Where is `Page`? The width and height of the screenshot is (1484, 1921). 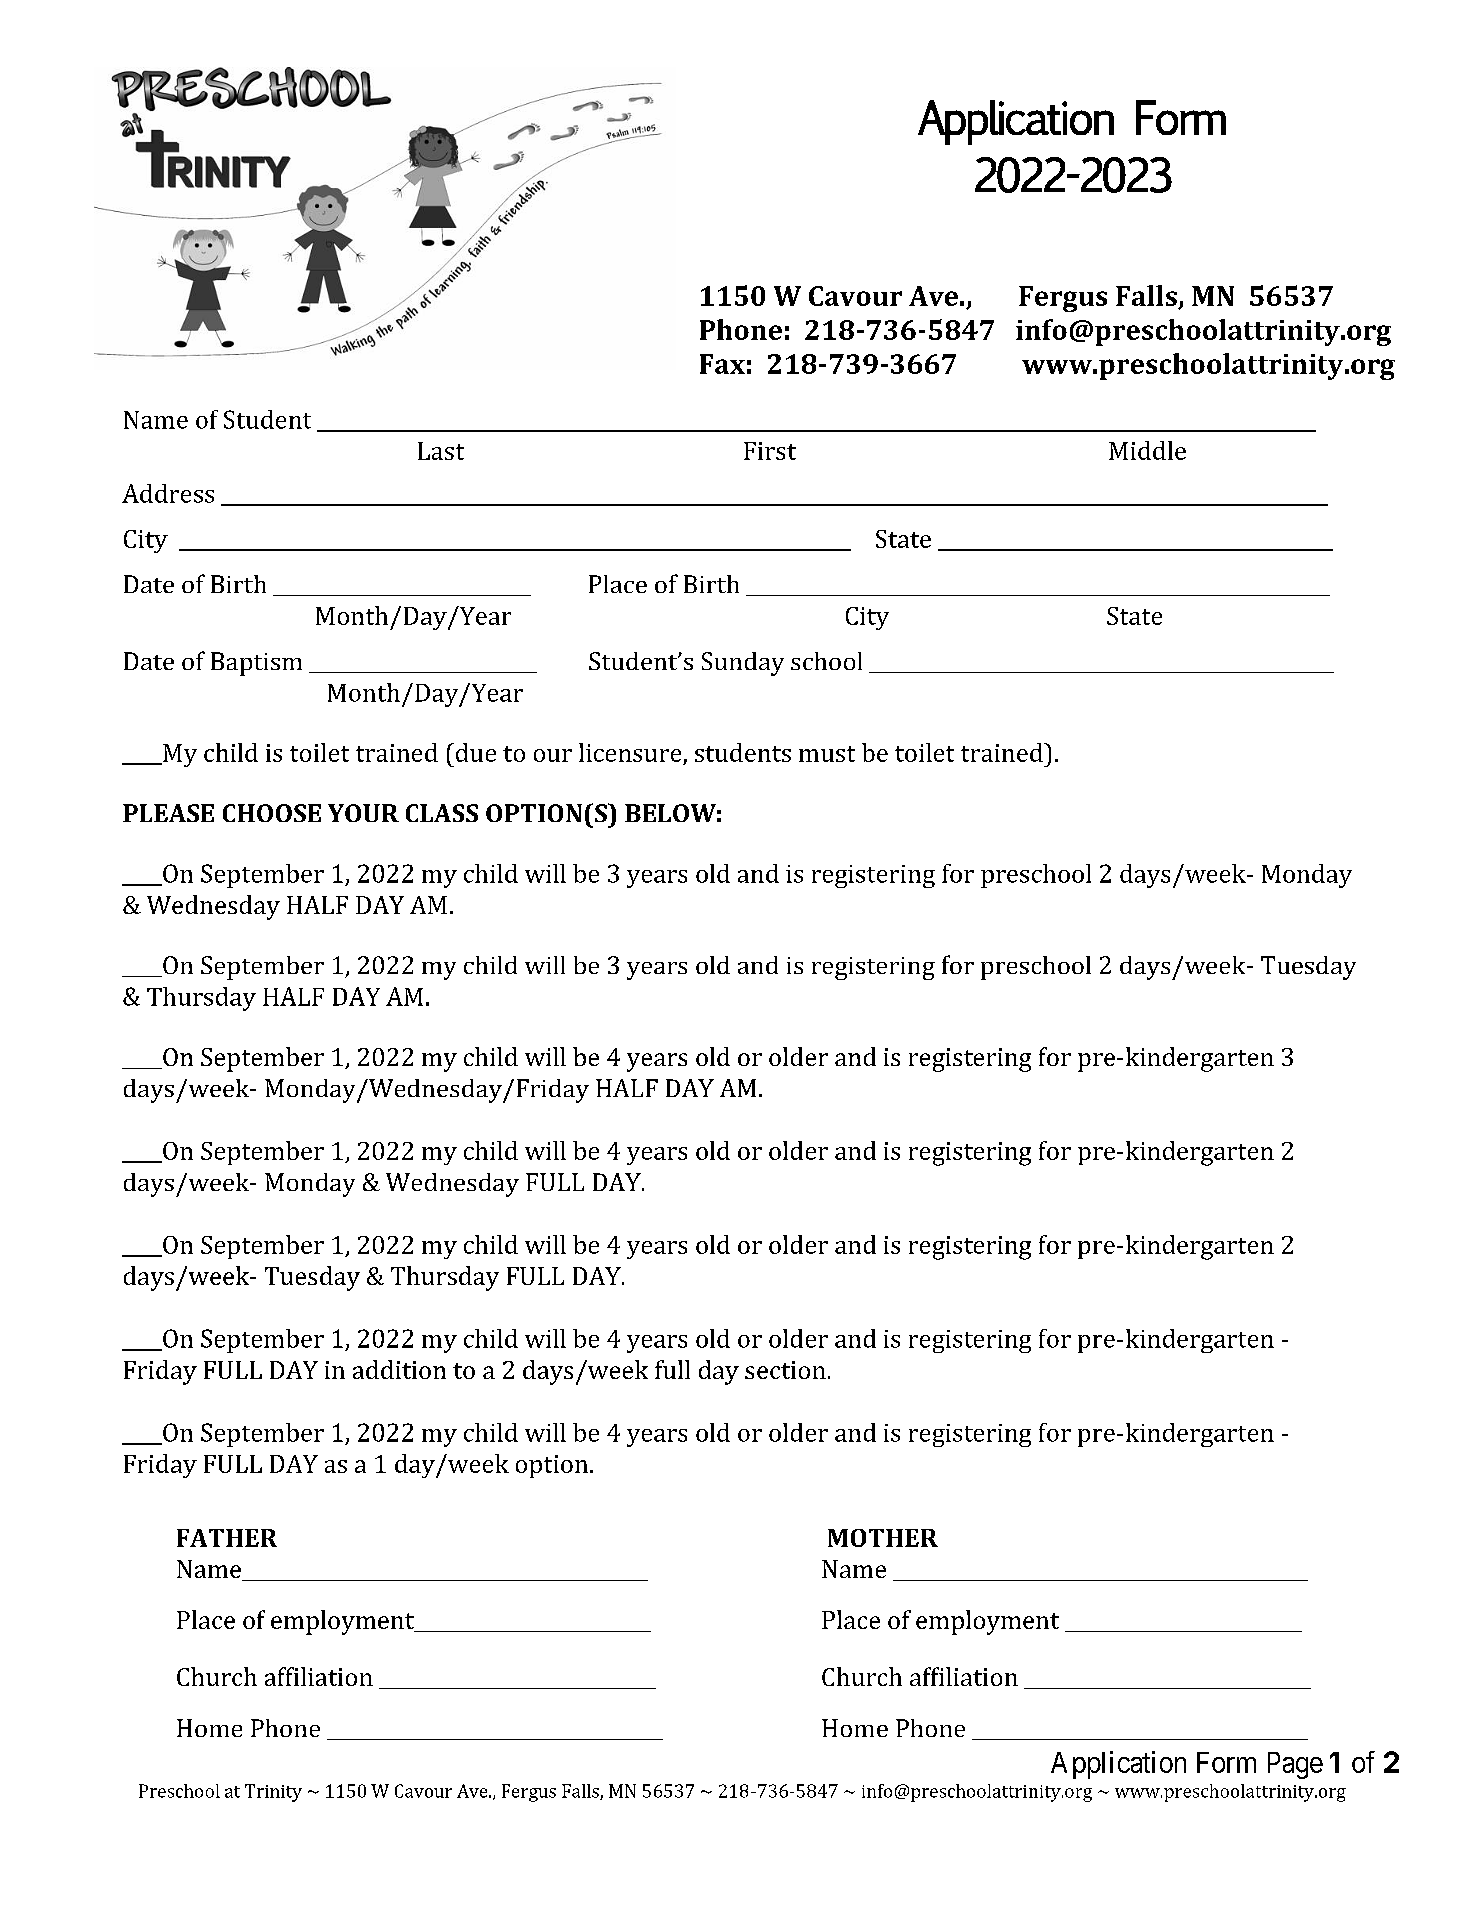 Page is located at coordinates (1295, 1765).
